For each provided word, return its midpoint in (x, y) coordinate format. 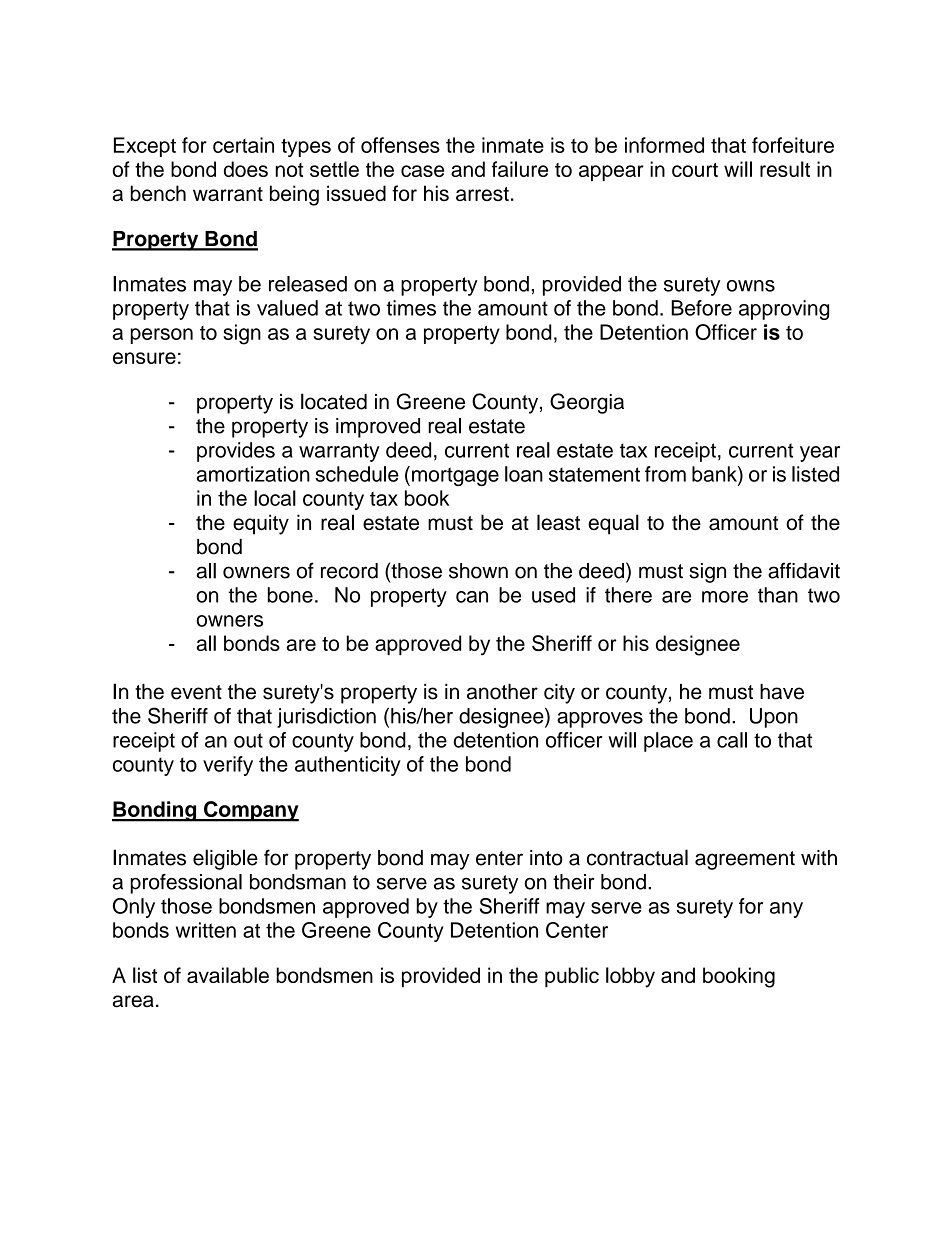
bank (715, 474)
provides (236, 452)
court (695, 170)
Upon (774, 718)
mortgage (455, 476)
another (502, 692)
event (196, 692)
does (246, 169)
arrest (482, 194)
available (228, 975)
